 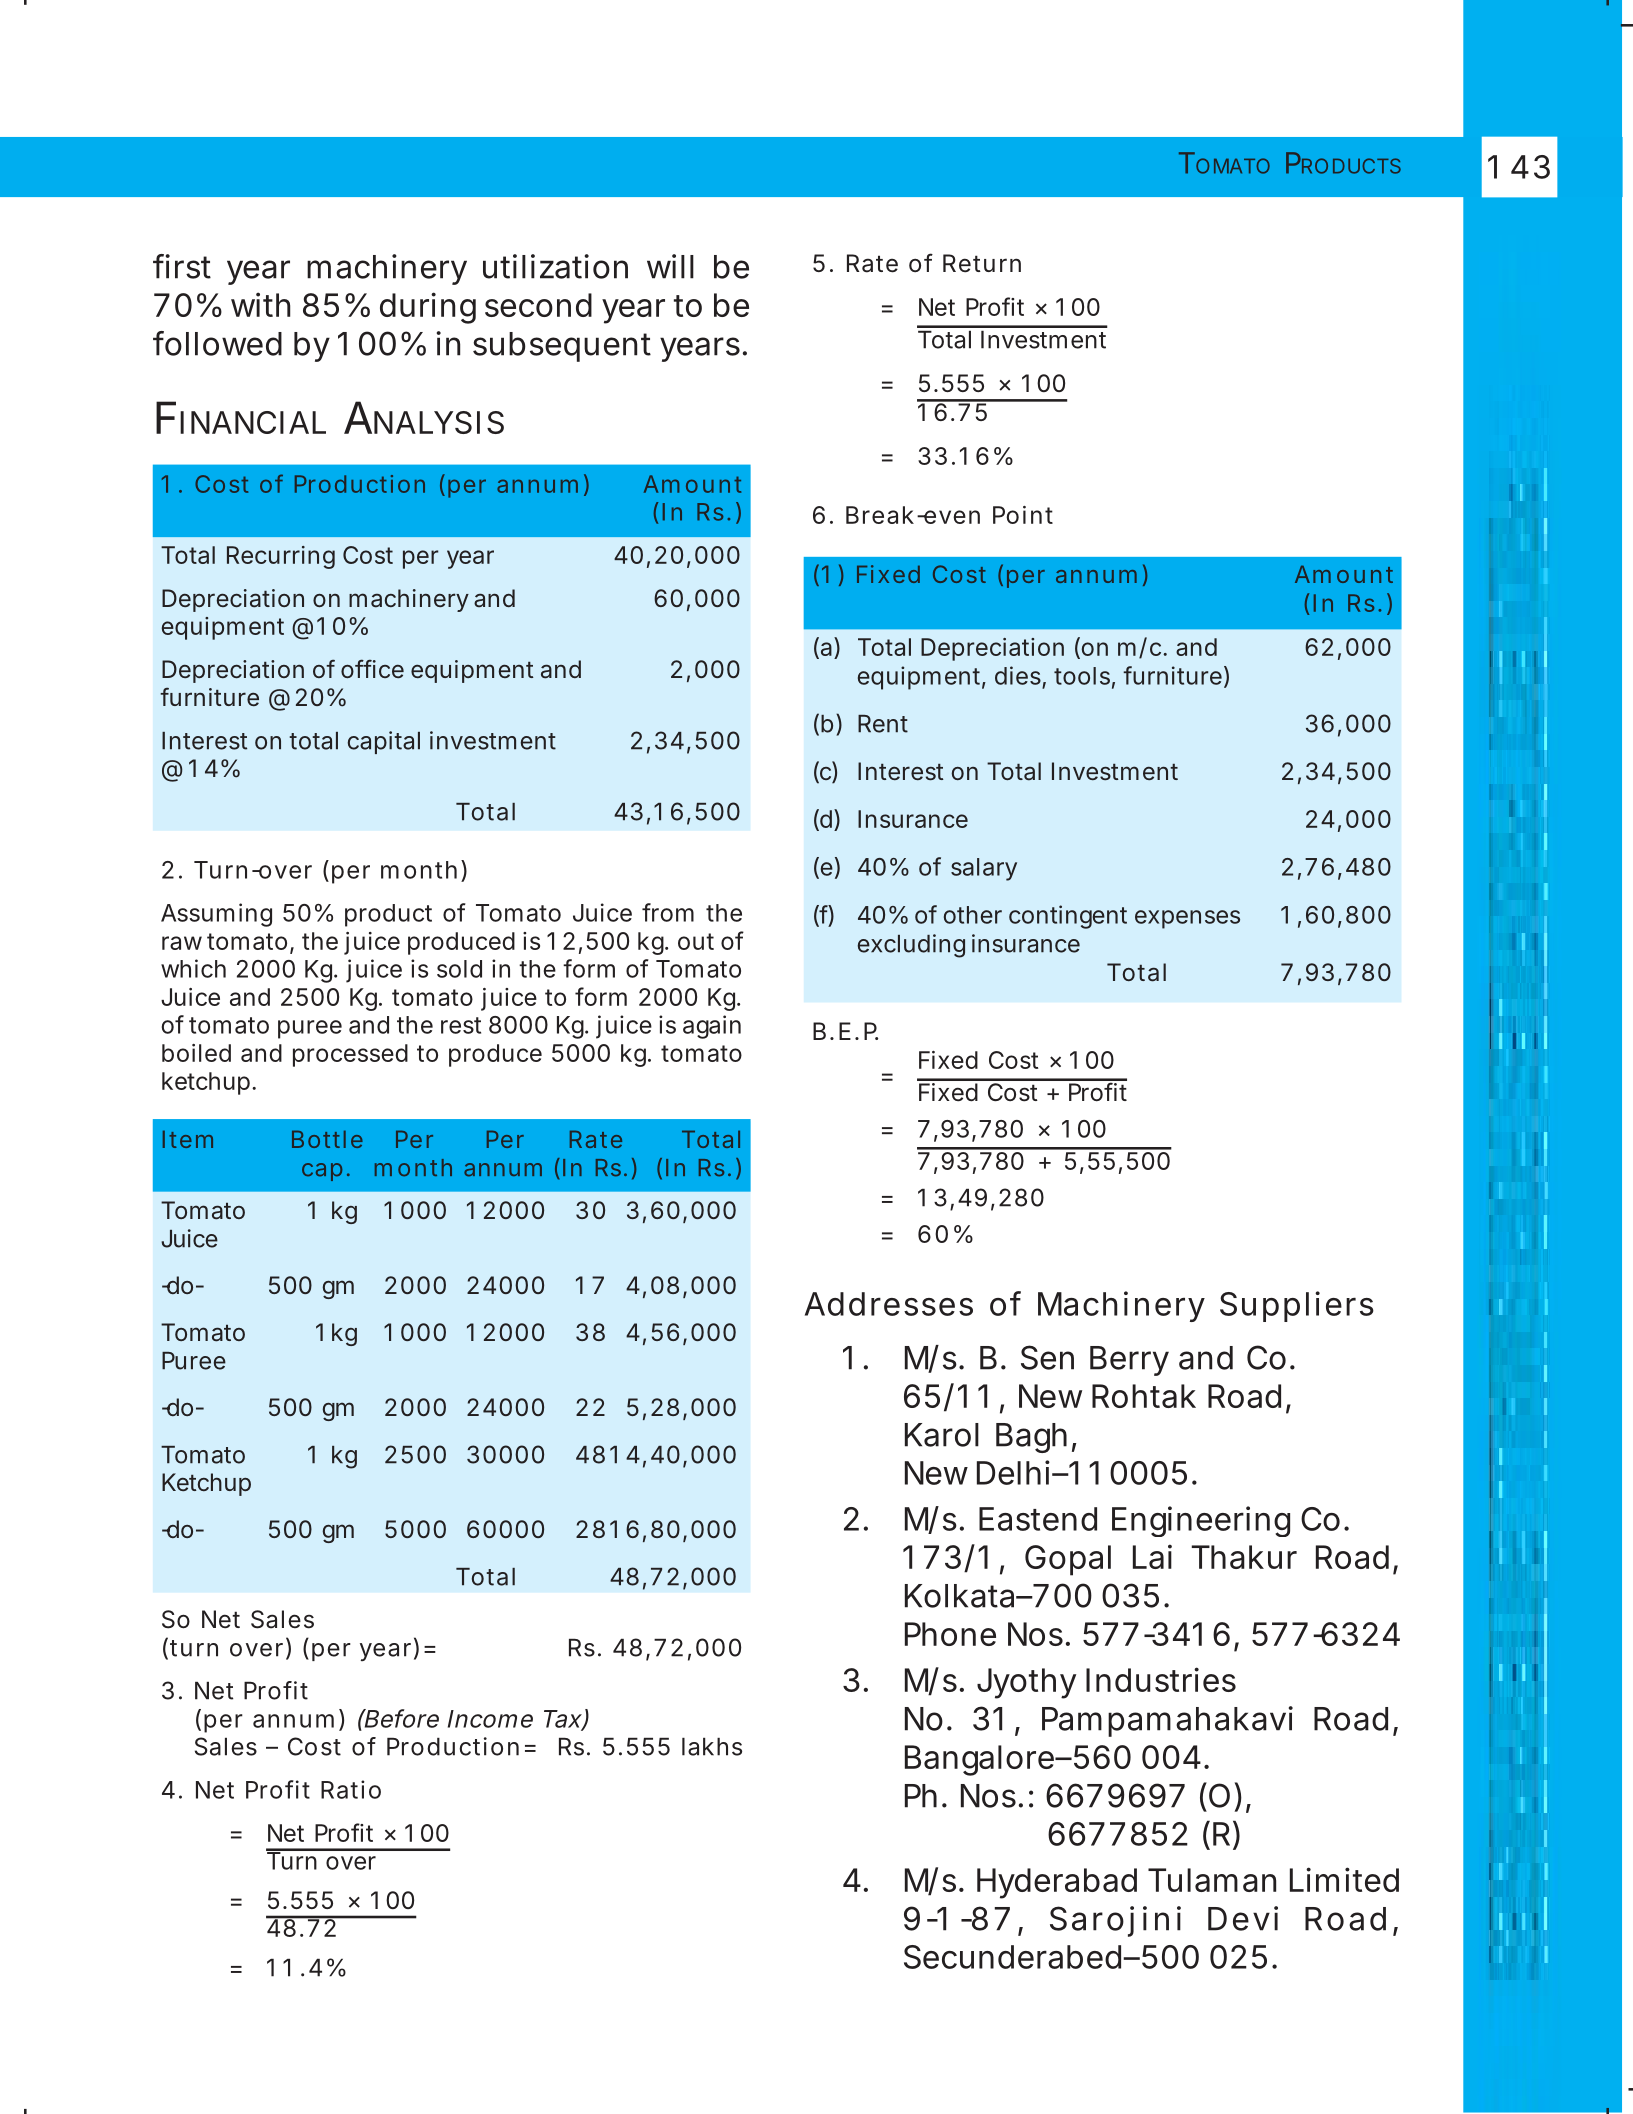 What do you see at coordinates (1023, 515) in the image?
I see `Point` at bounding box center [1023, 515].
